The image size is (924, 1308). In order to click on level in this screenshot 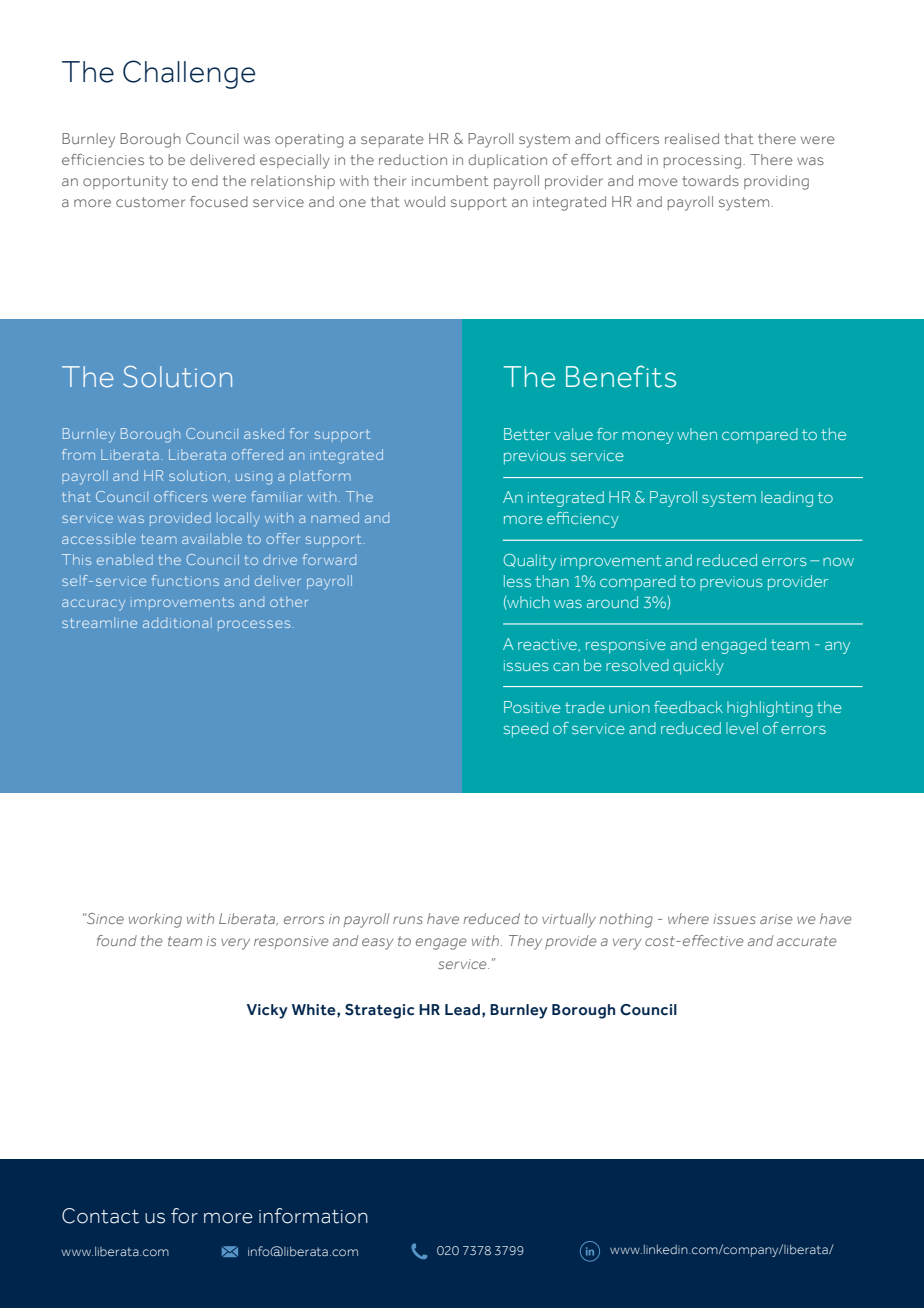, I will do `click(742, 728)`.
